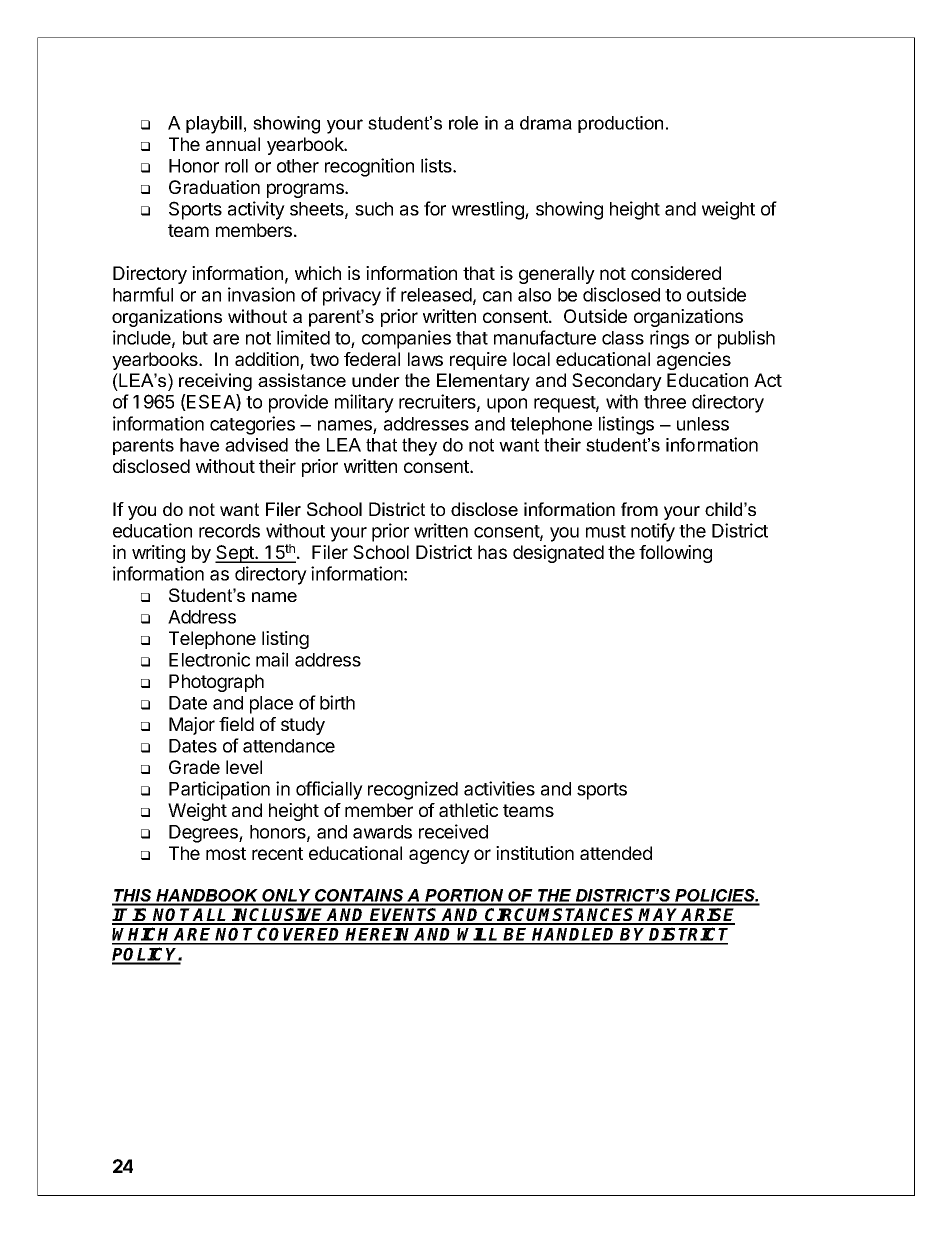  What do you see at coordinates (337, 702) in the image?
I see `birth` at bounding box center [337, 702].
